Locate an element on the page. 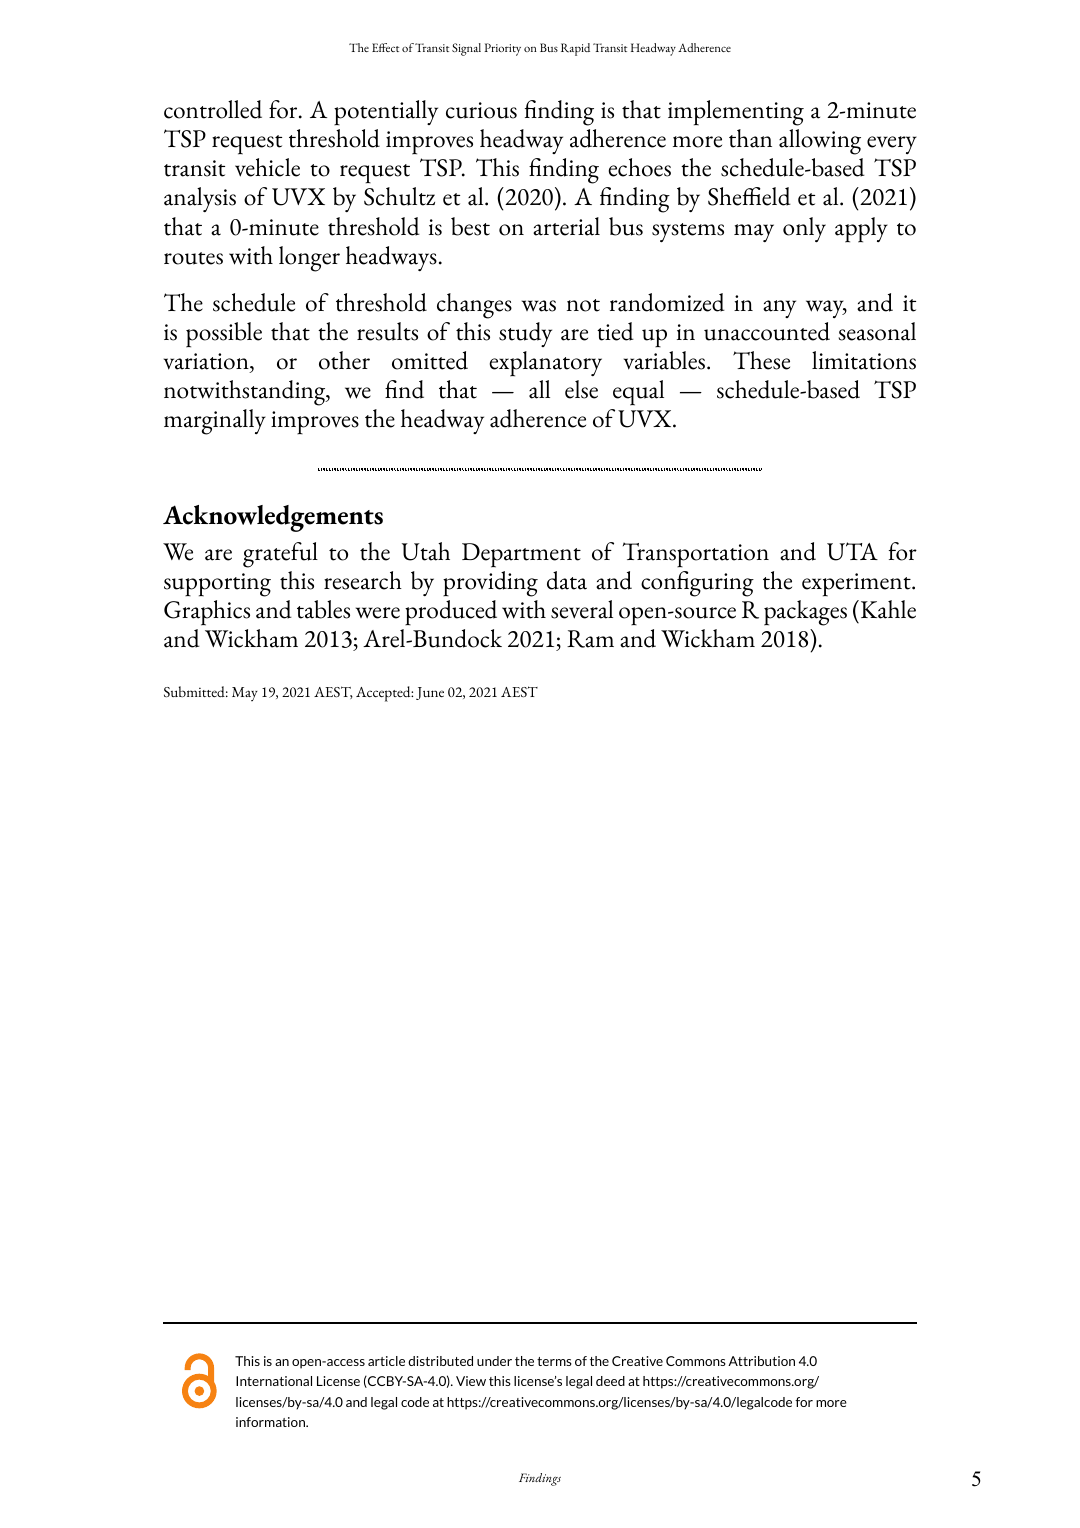 Image resolution: width=1080 pixels, height=1528 pixels. allowing is located at coordinates (820, 142).
